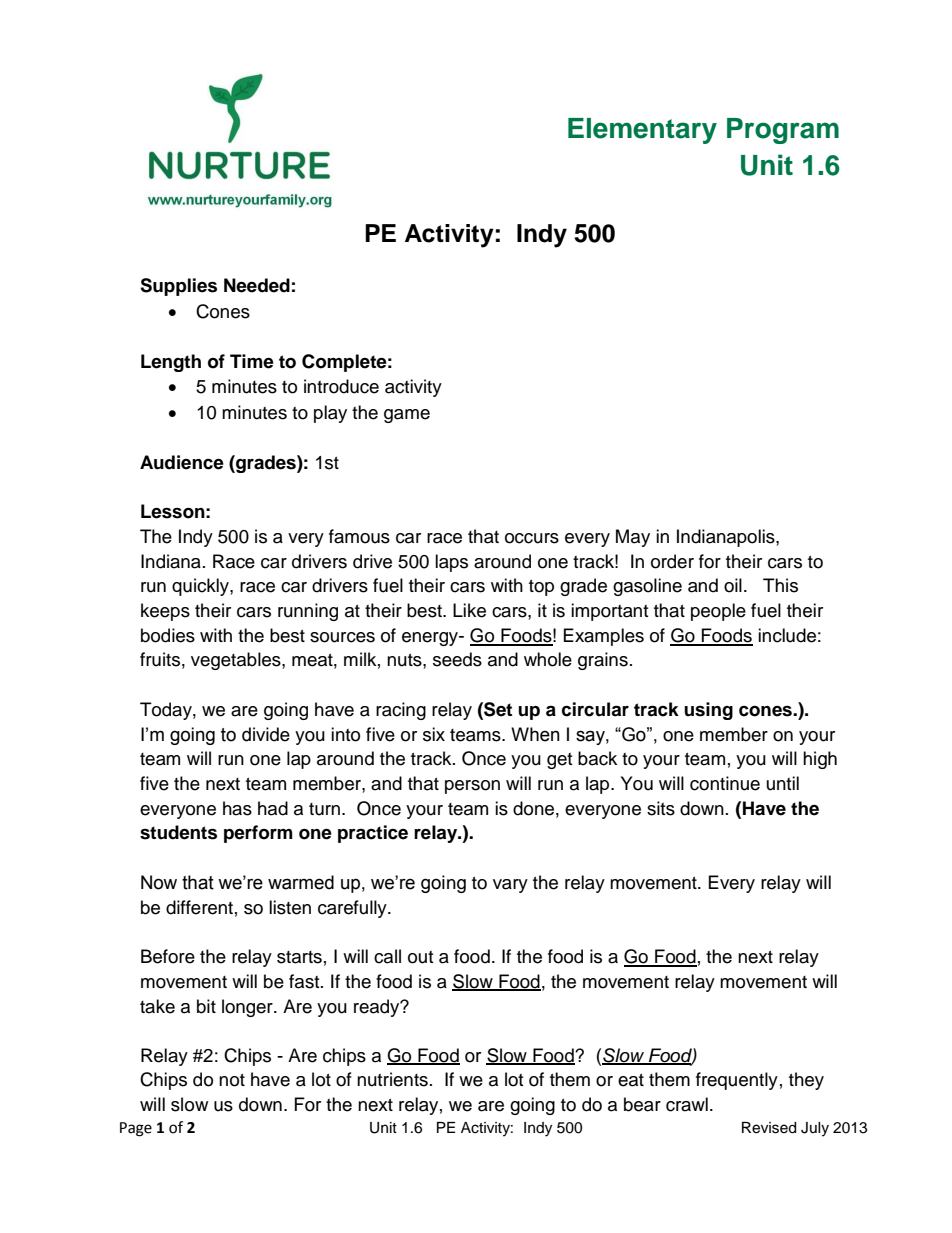 The width and height of the screenshot is (952, 1233). Describe the element at coordinates (237, 808) in the screenshot. I see `has` at that location.
